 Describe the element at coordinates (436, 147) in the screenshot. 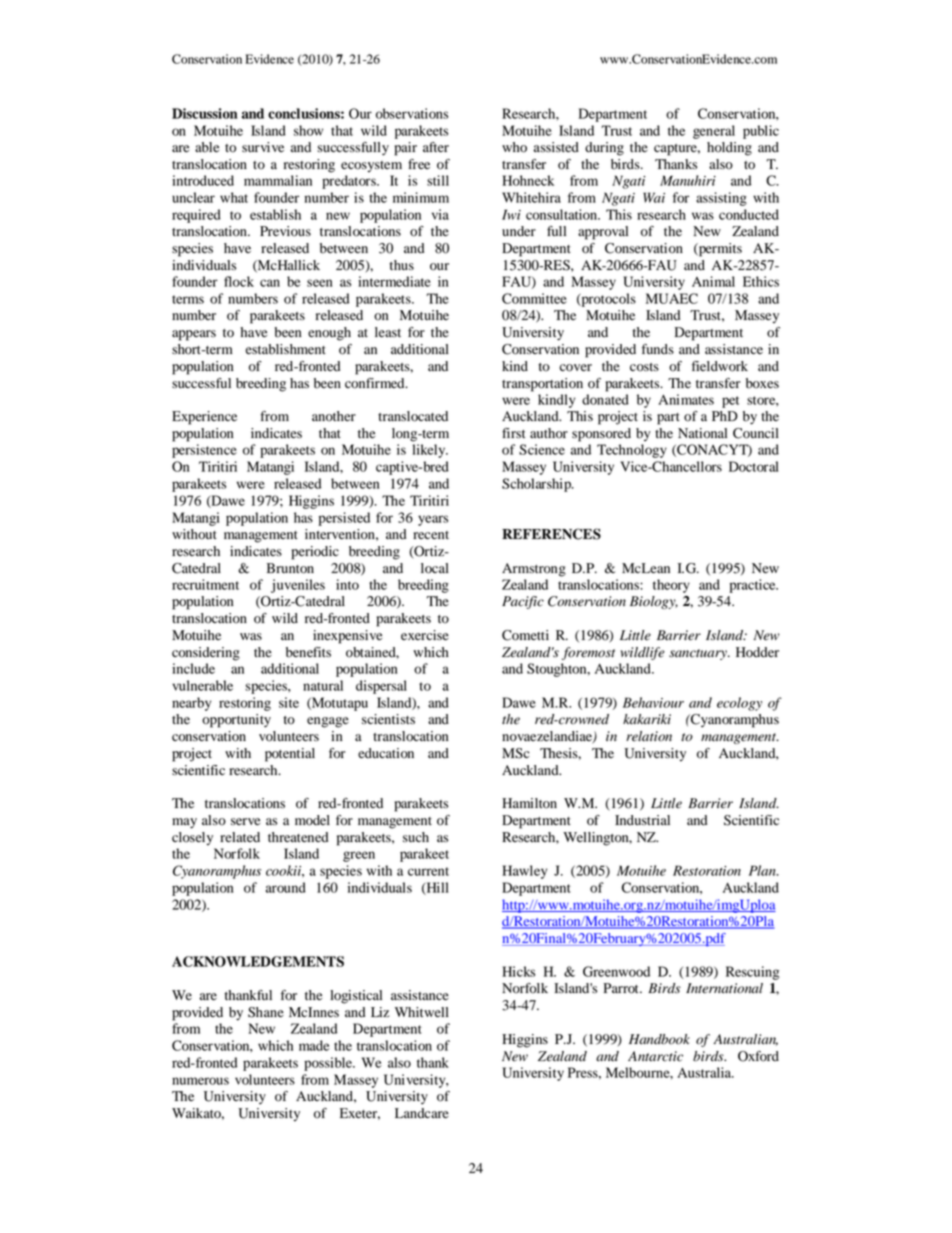

I see `after` at that location.
